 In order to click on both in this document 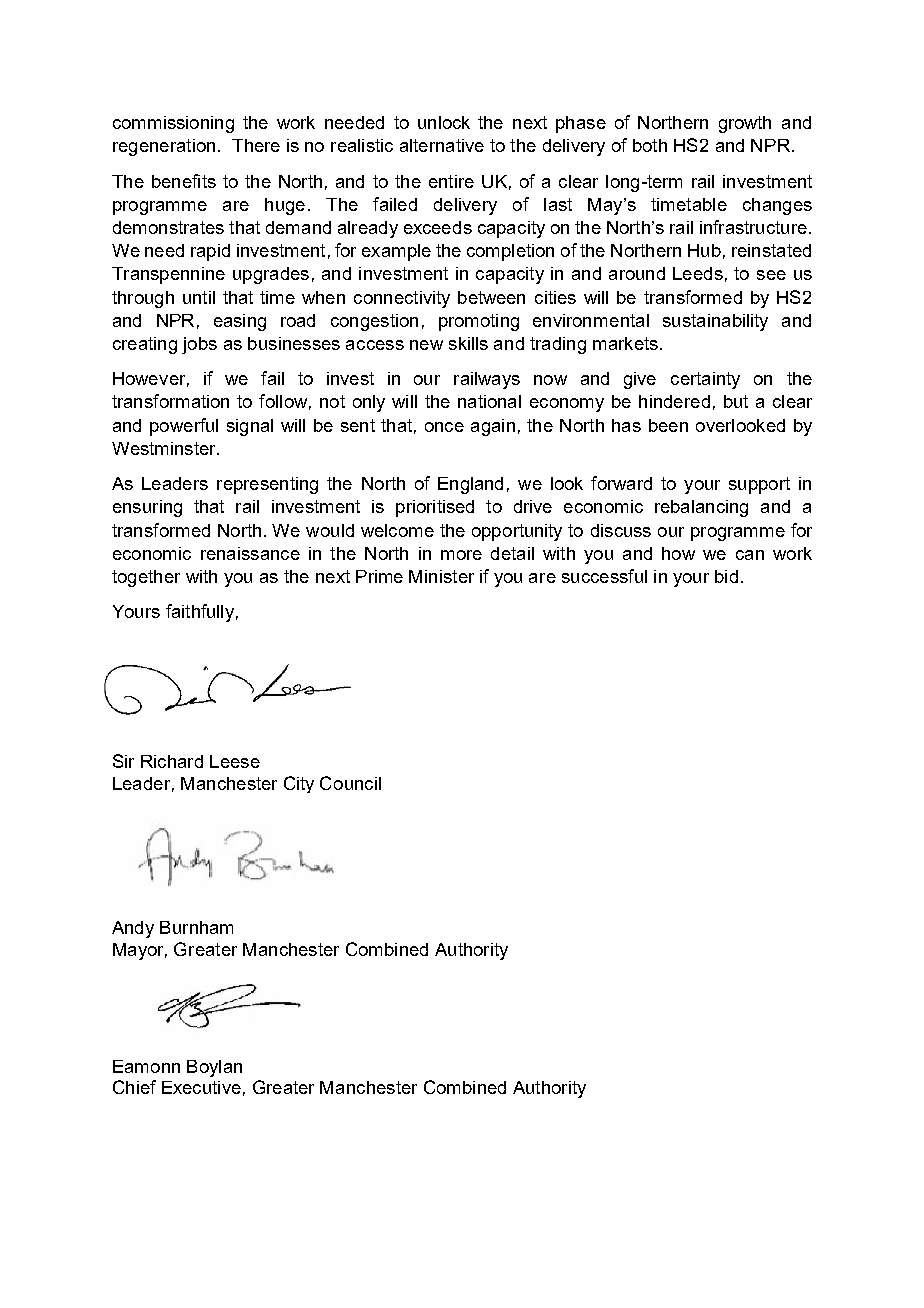, I will do `click(650, 145)`.
